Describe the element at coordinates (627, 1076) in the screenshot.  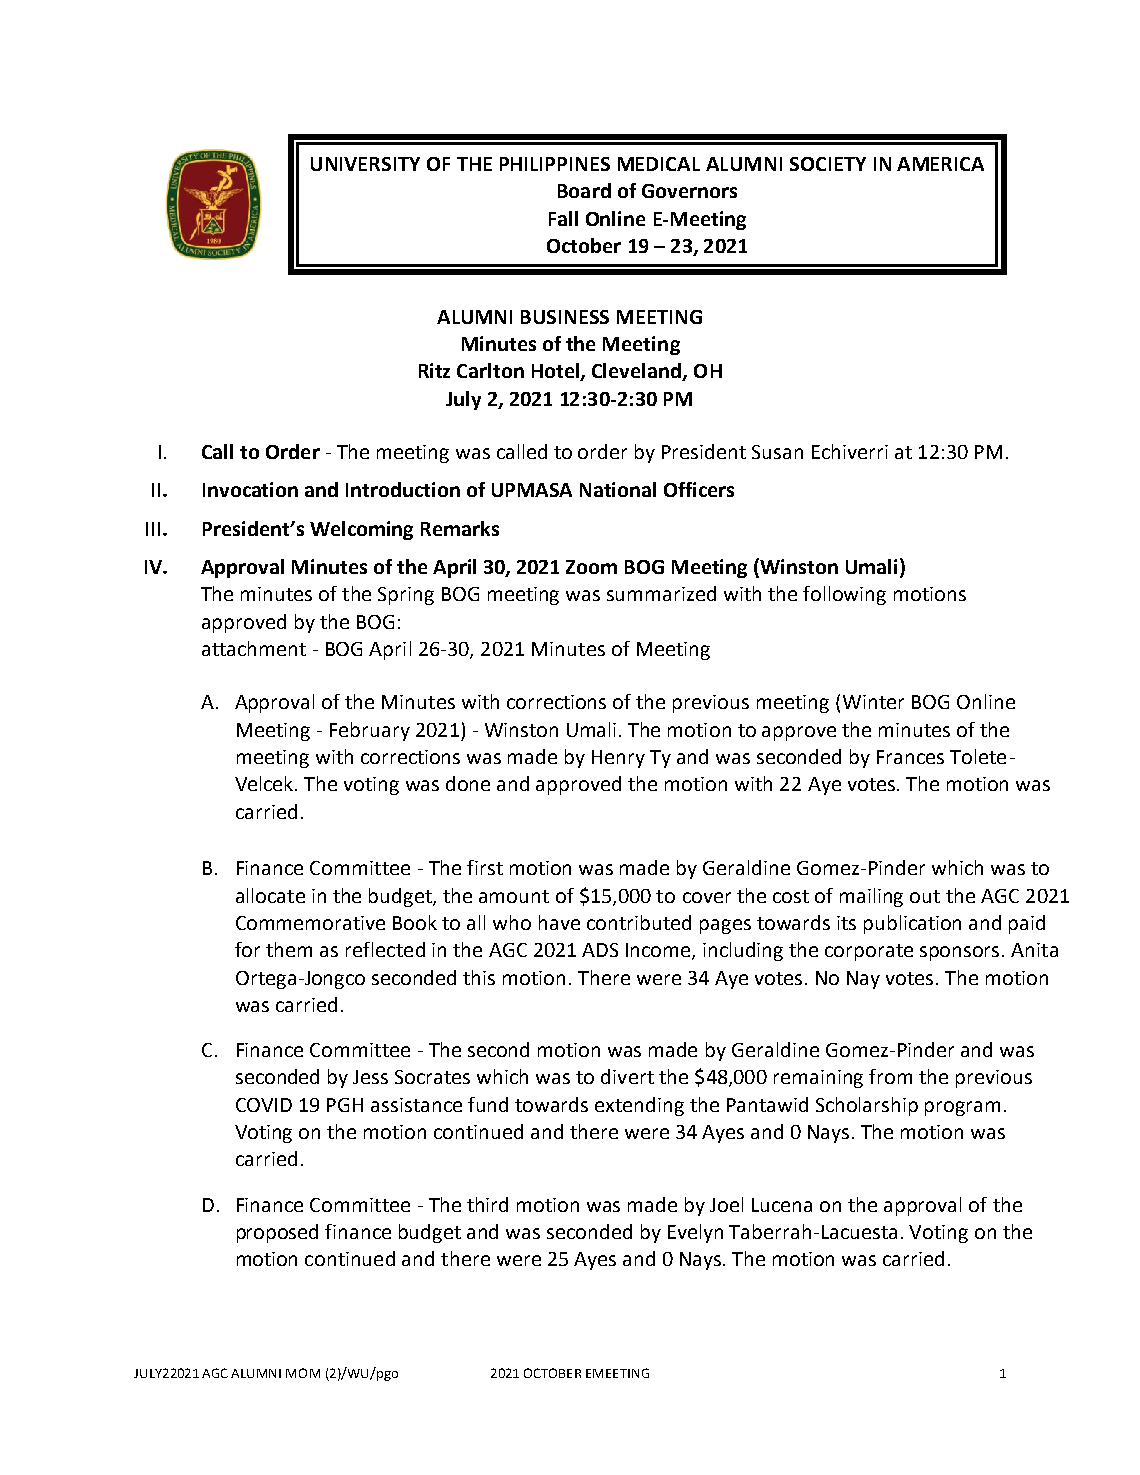
I see `divert` at that location.
